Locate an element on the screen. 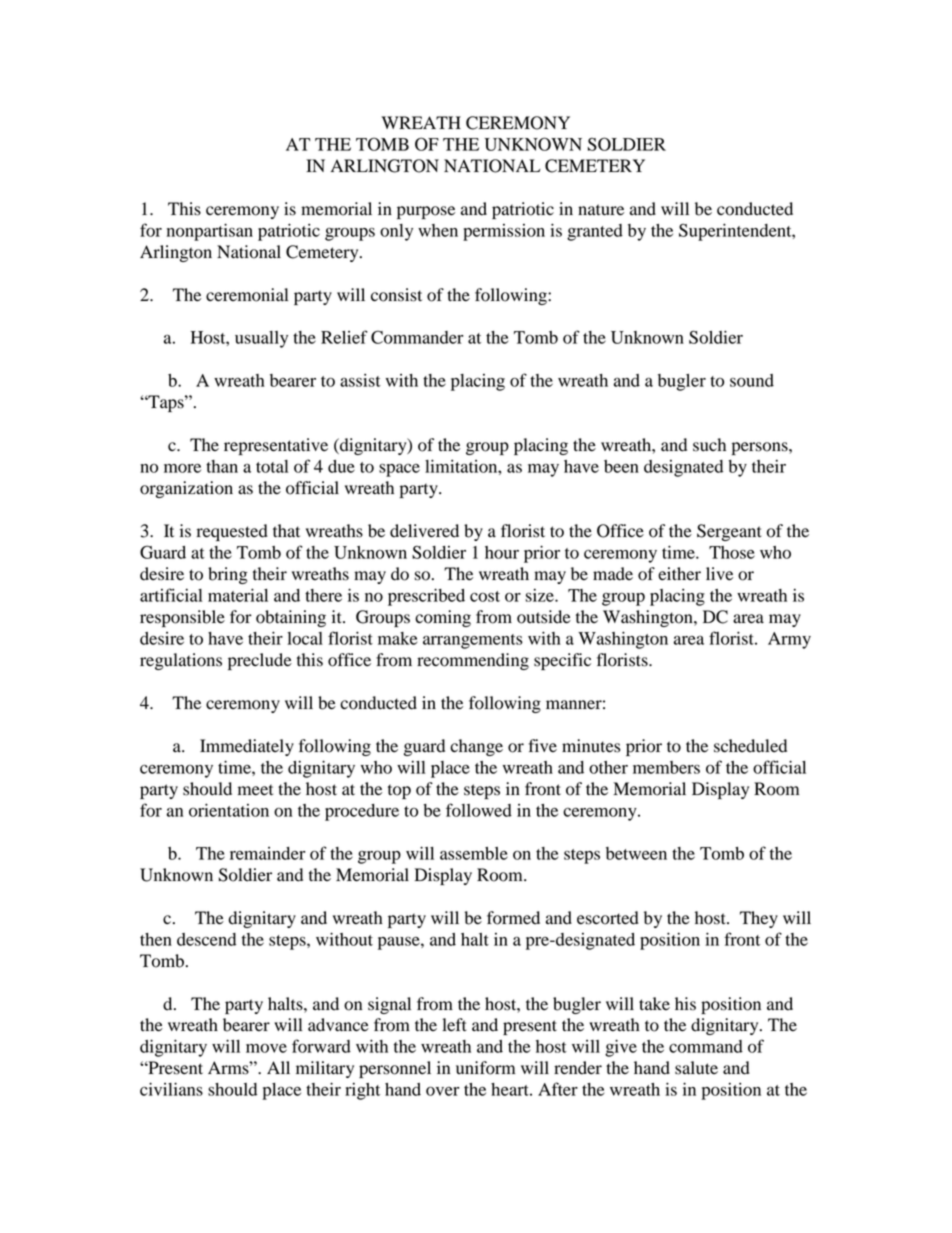  uniform is located at coordinates (485, 1068).
